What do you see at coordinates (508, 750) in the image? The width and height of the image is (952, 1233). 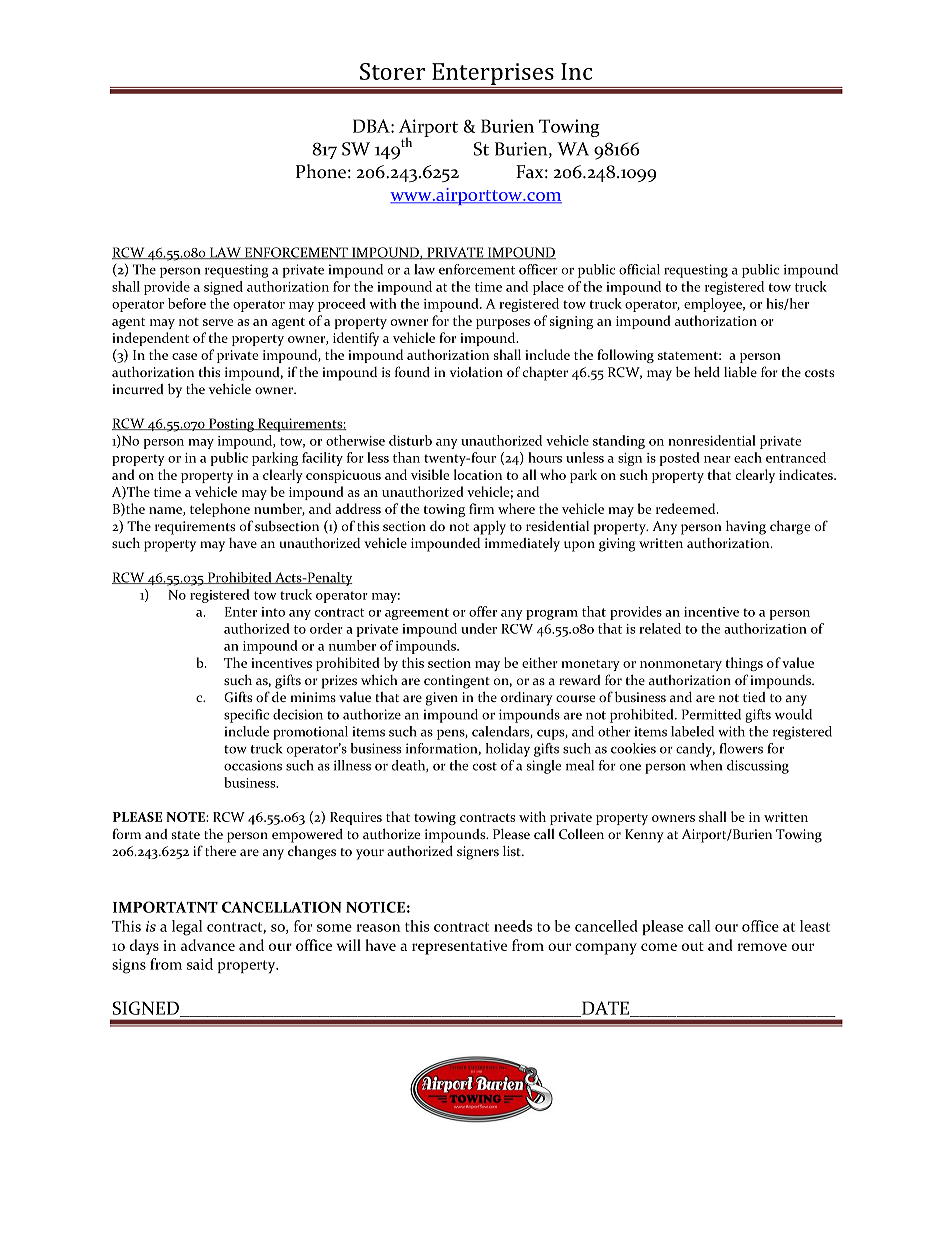 I see `holiday` at bounding box center [508, 750].
